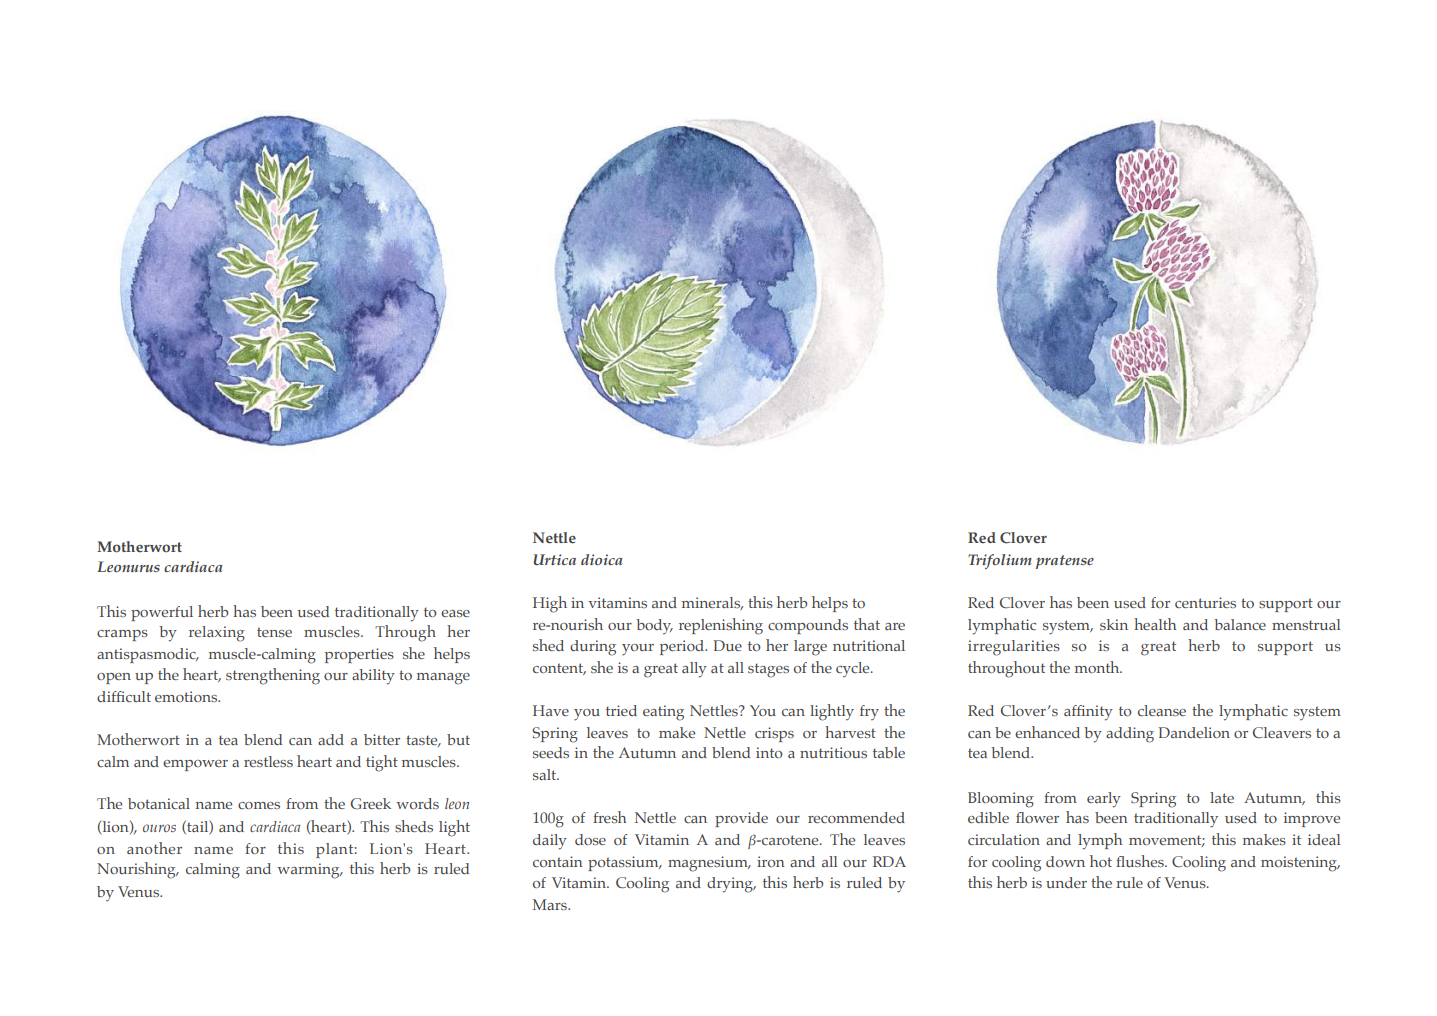 The width and height of the screenshot is (1437, 1016). Describe the element at coordinates (1222, 797) in the screenshot. I see `late` at that location.
